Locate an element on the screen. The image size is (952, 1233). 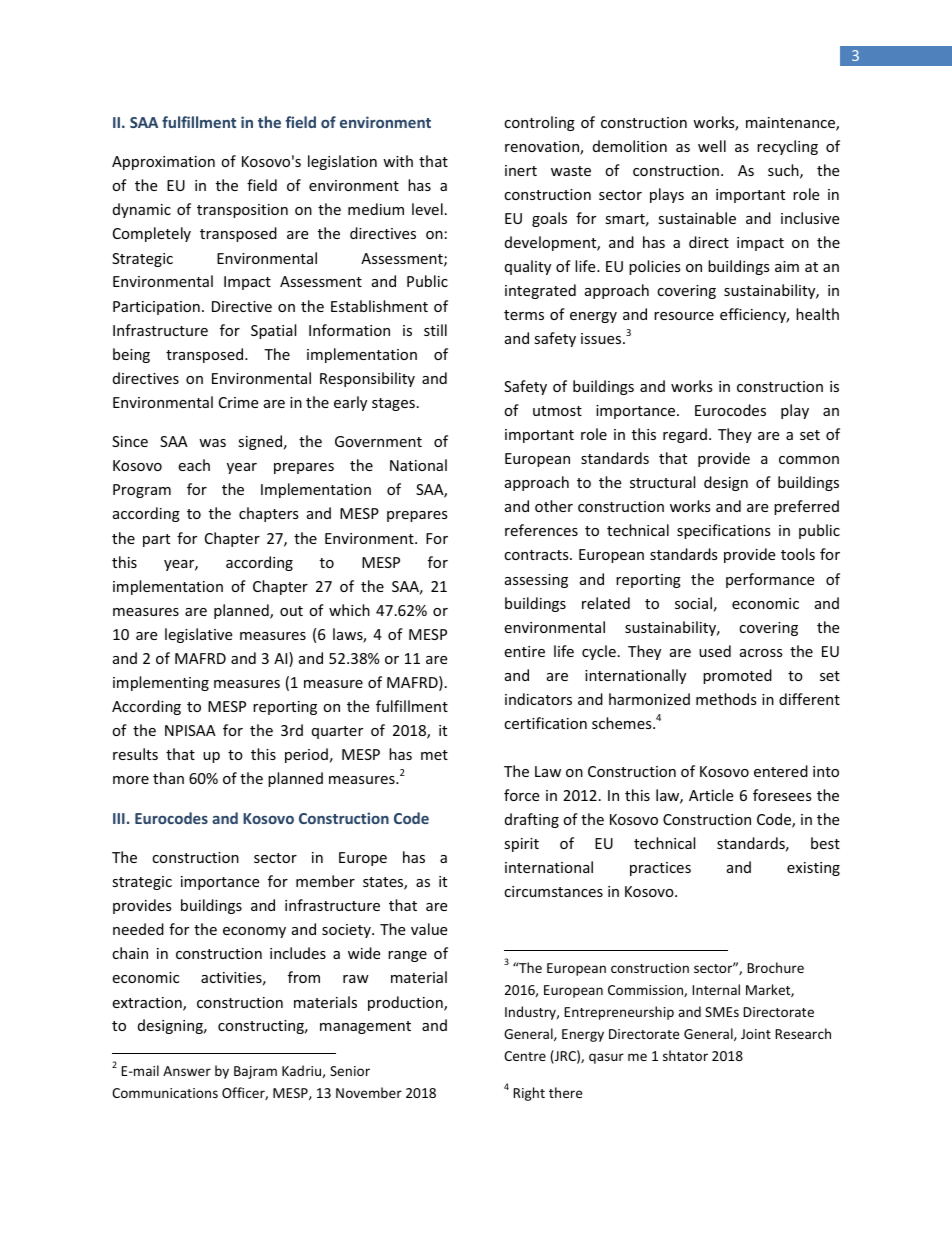
well is located at coordinates (712, 146).
